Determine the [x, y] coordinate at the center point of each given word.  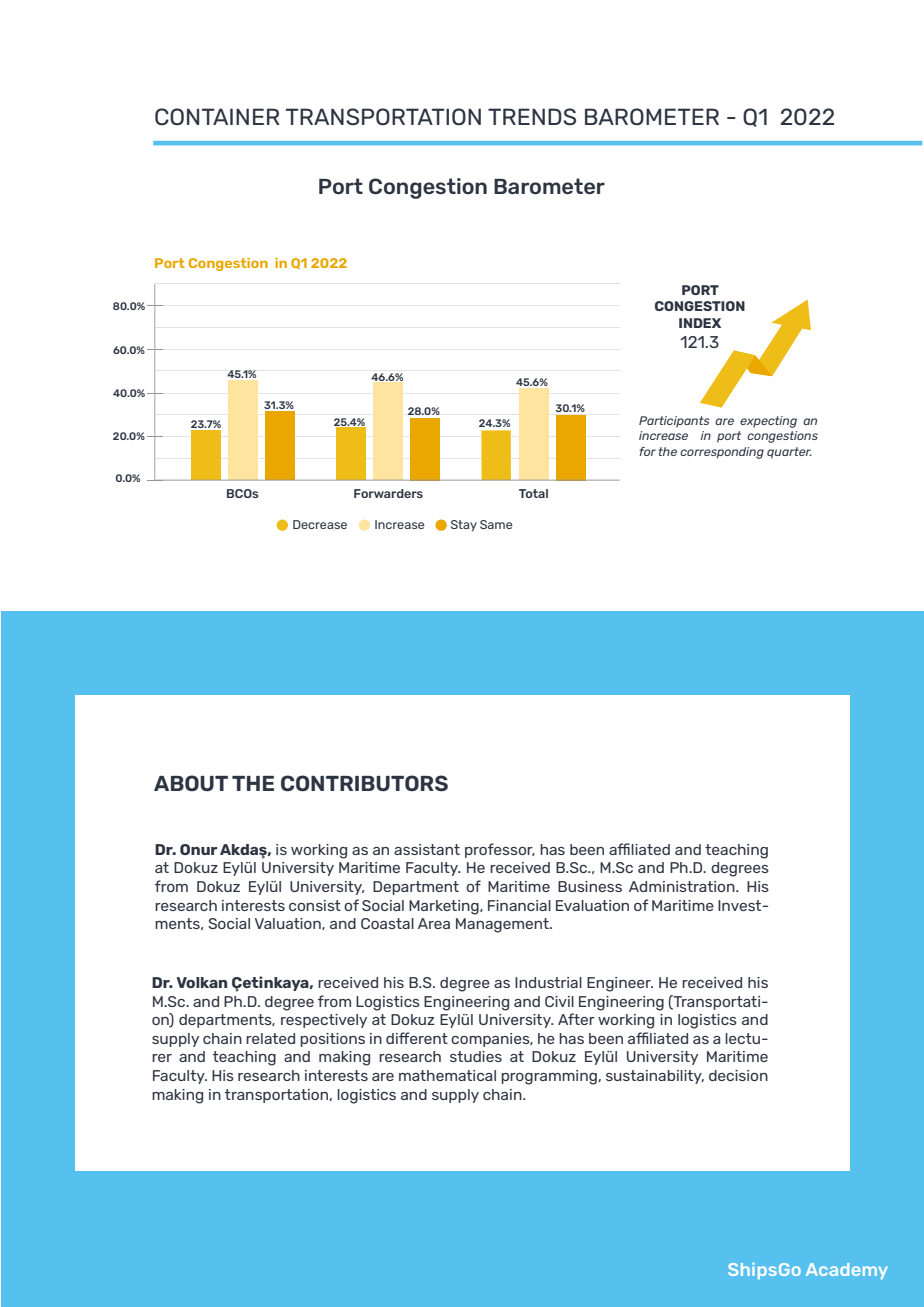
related [270, 1038]
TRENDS [532, 117]
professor [500, 850]
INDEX [700, 323]
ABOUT [191, 783]
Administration [683, 886]
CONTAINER [217, 117]
